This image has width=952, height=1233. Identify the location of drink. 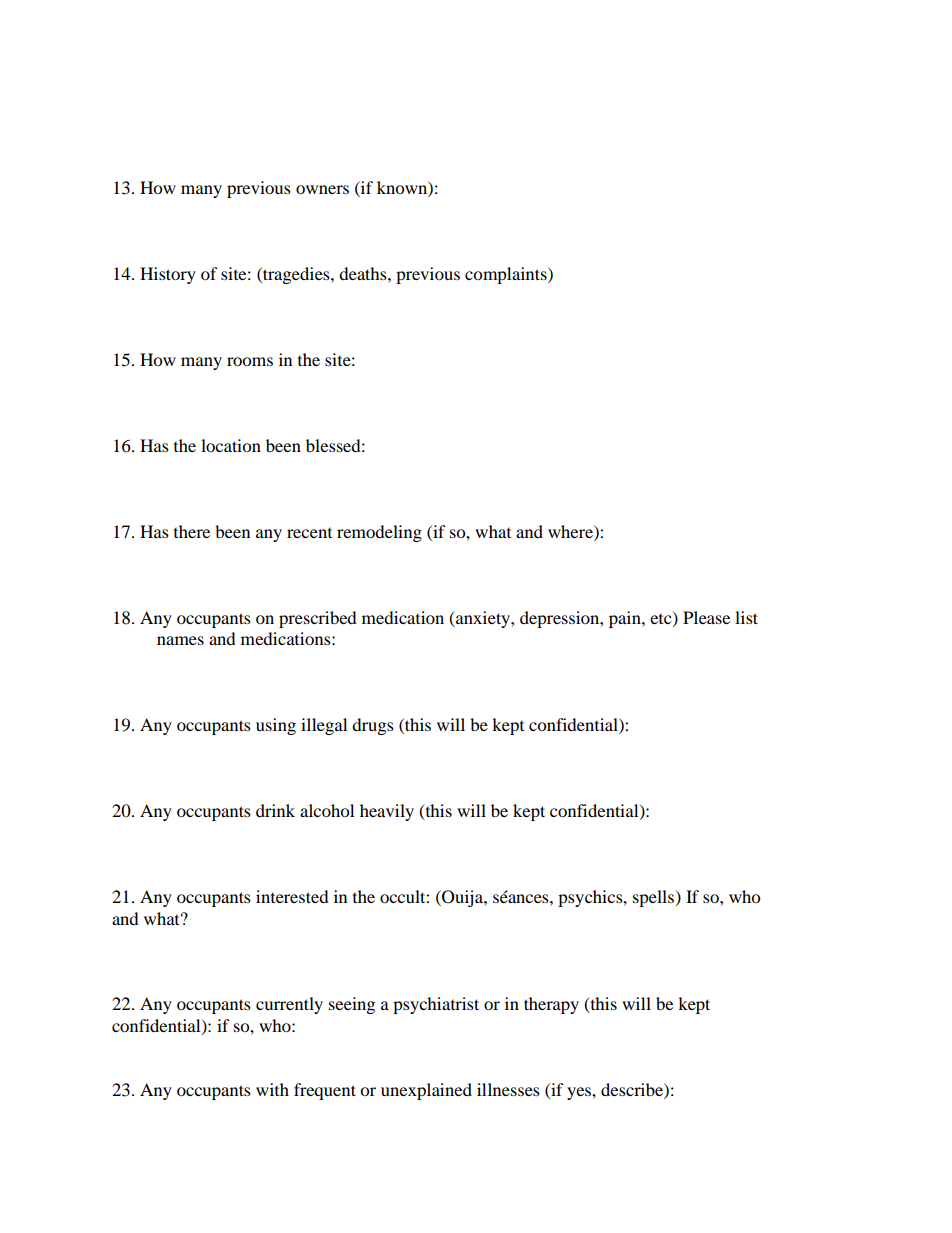
(275, 810).
